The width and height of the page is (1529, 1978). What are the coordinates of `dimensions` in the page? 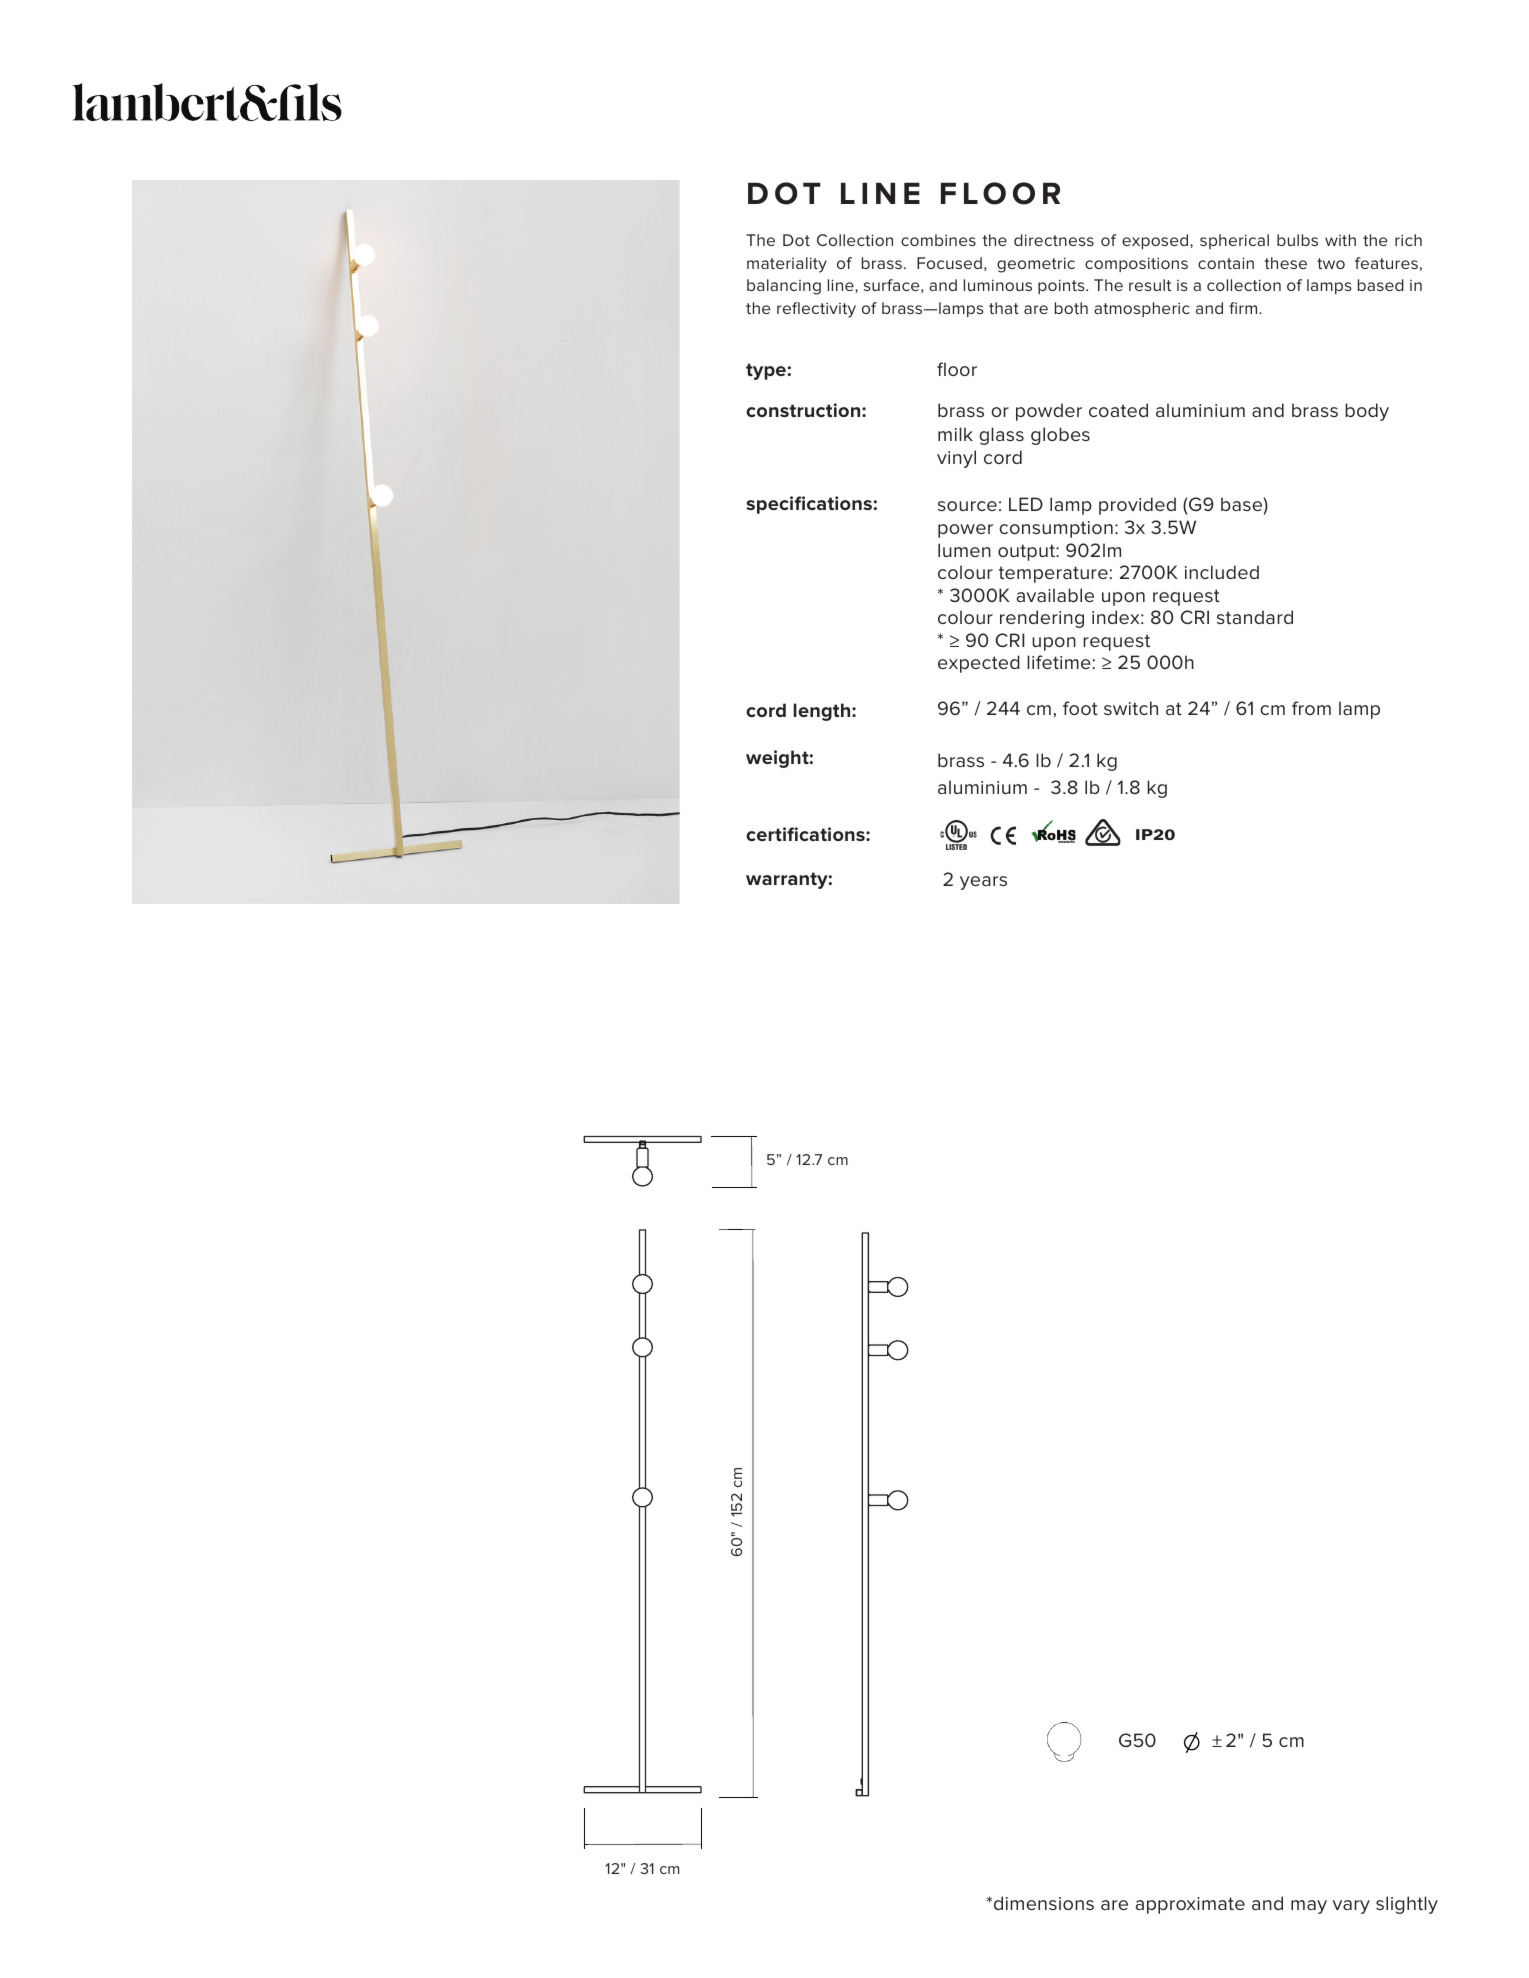 It's located at (1044, 1903).
